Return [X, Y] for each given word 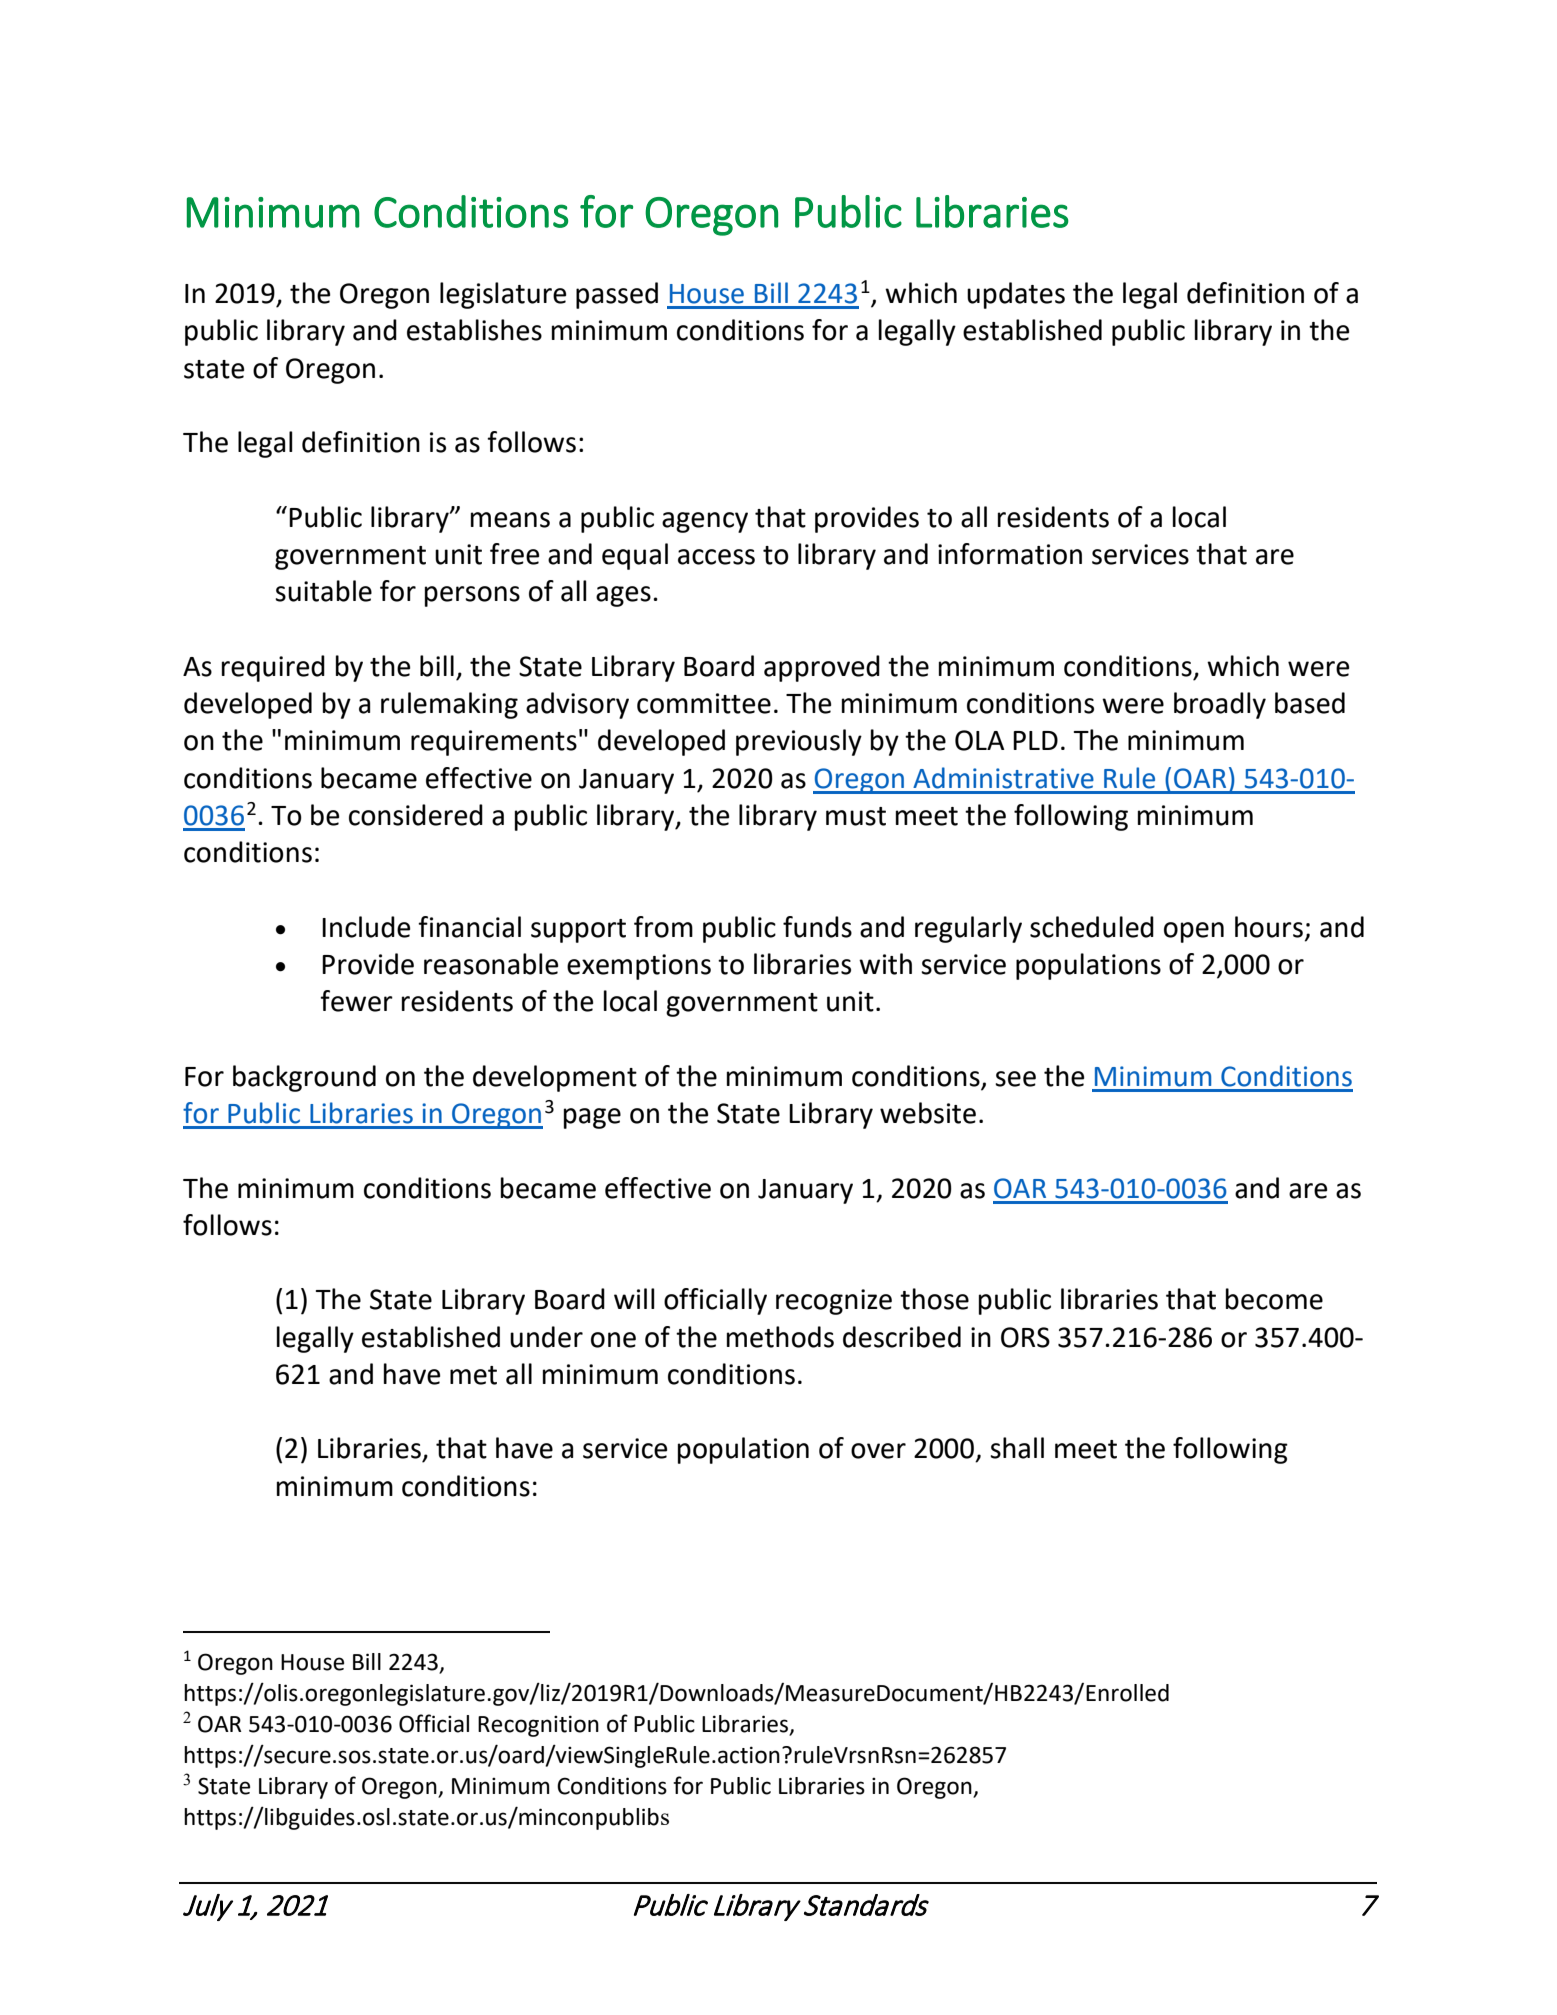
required [273, 668]
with [885, 964]
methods [780, 1337]
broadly [1220, 705]
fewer [356, 1001]
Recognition [538, 1726]
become [1274, 1299]
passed [617, 295]
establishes [474, 330]
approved [822, 668]
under [546, 1337]
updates [1016, 295]
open [1194, 932]
